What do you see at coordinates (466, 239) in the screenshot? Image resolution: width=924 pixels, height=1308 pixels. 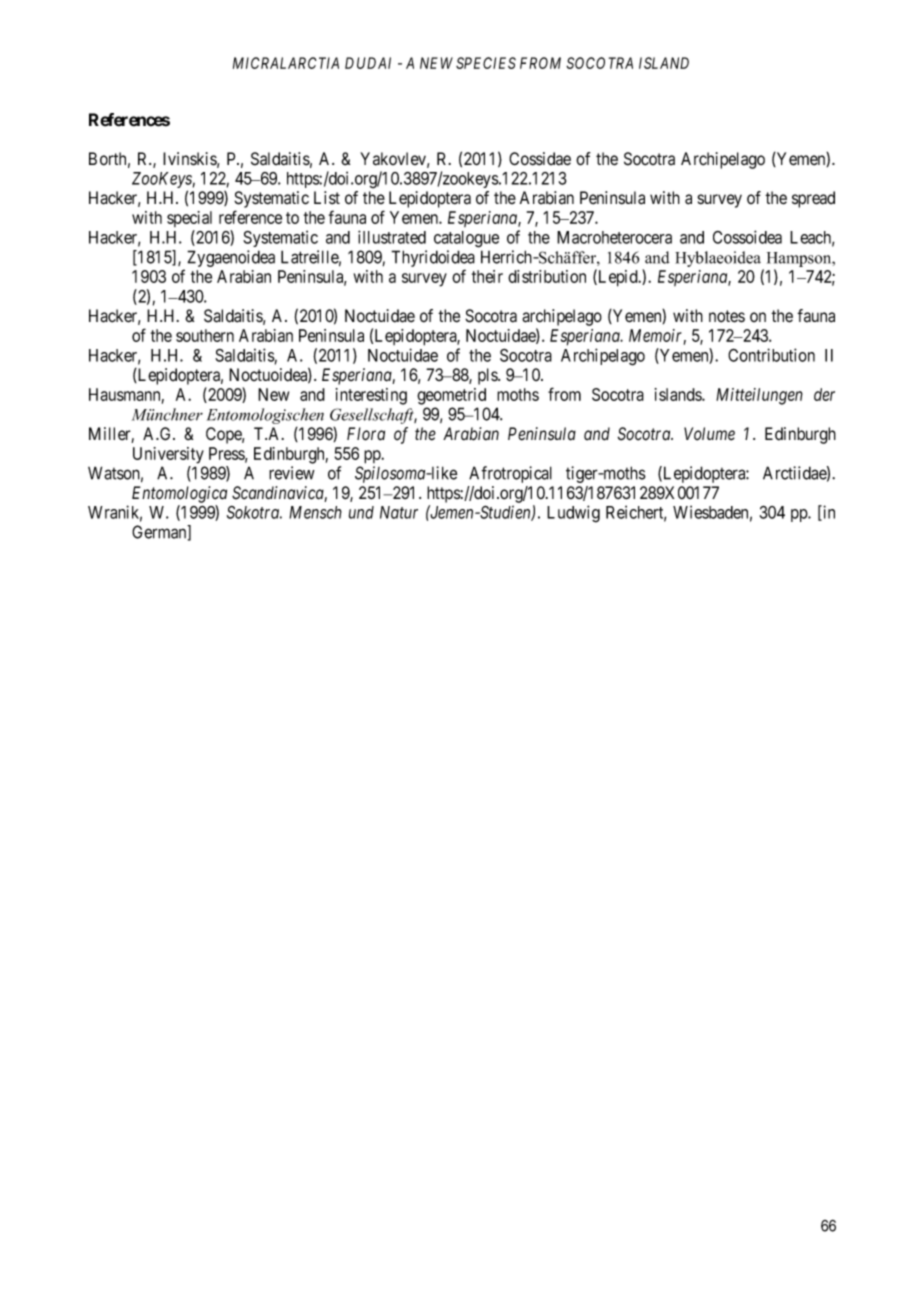 I see `catalogue` at bounding box center [466, 239].
